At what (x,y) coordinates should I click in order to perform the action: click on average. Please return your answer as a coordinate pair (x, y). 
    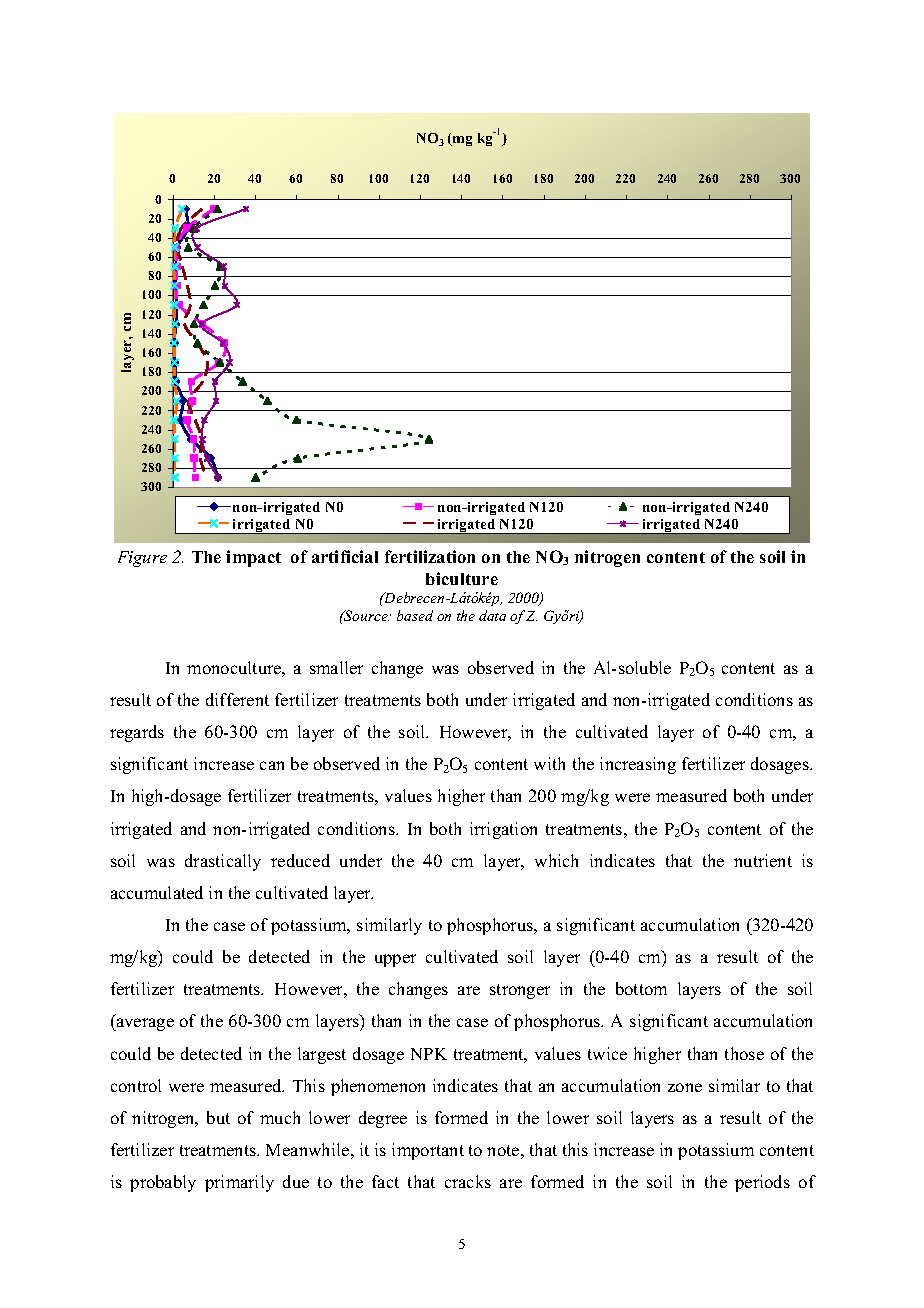
    Looking at the image, I should click on (144, 1024).
